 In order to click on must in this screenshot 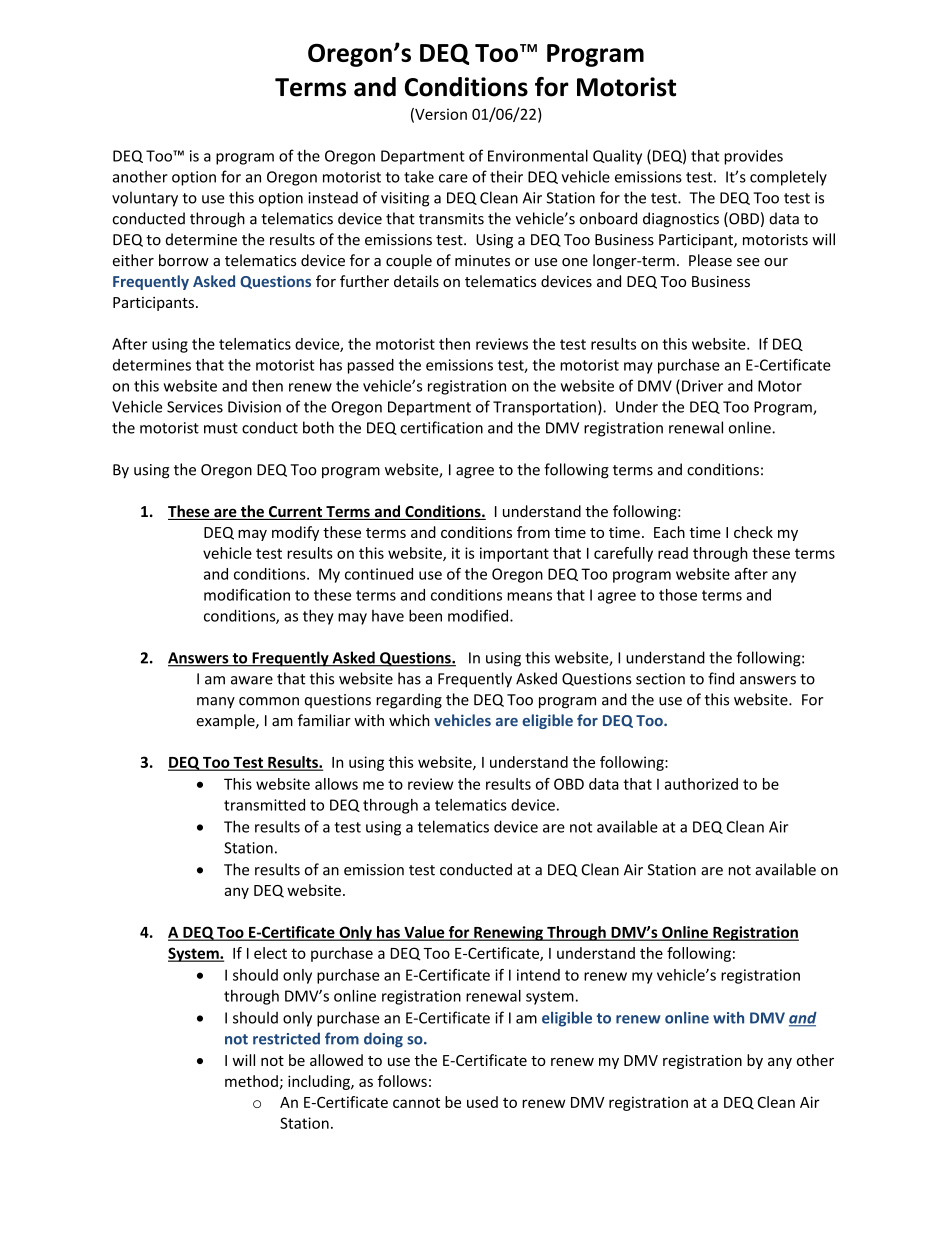, I will do `click(221, 428)`.
